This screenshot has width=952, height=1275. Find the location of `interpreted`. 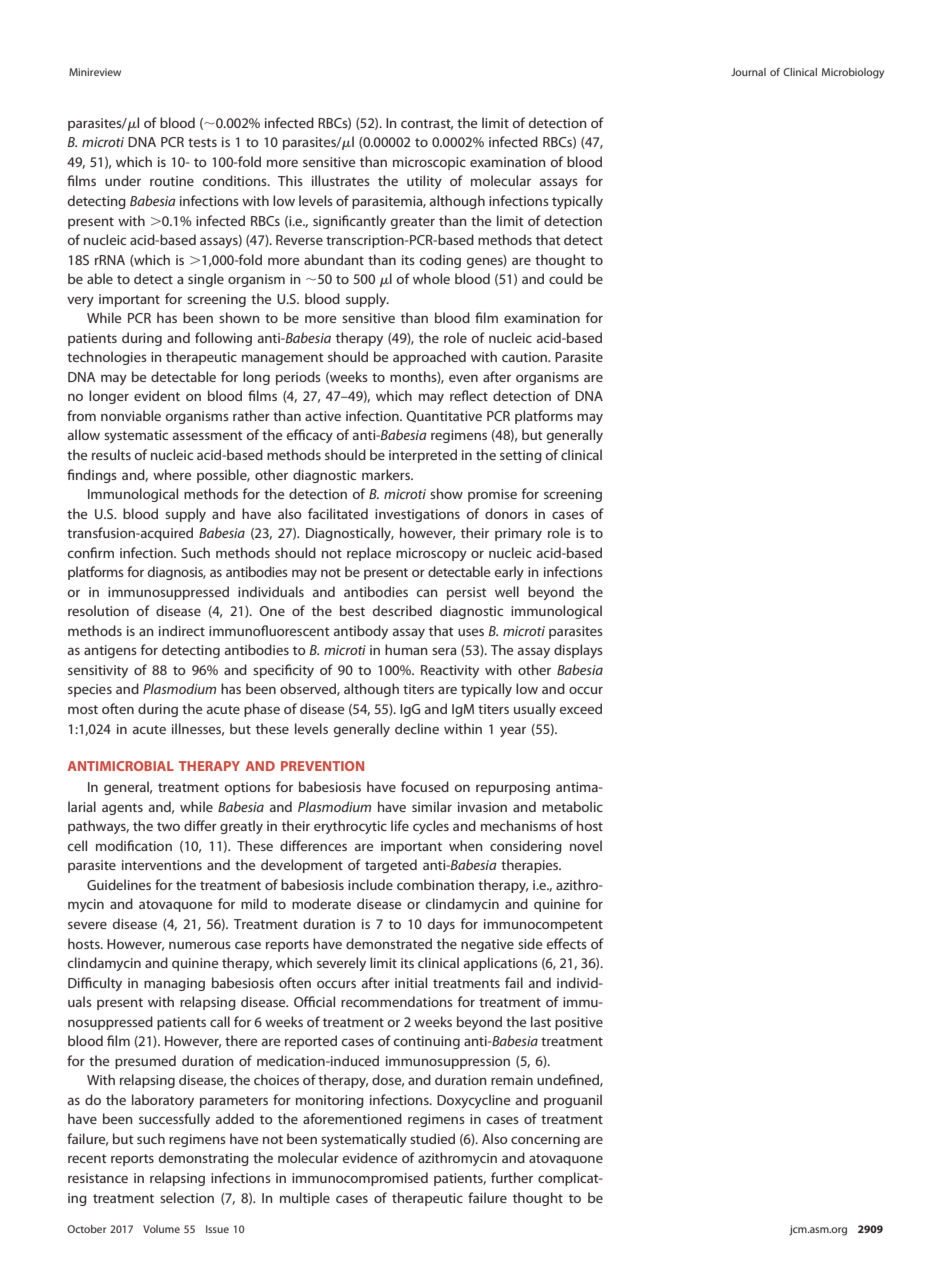

interpreted is located at coordinates (423, 456).
